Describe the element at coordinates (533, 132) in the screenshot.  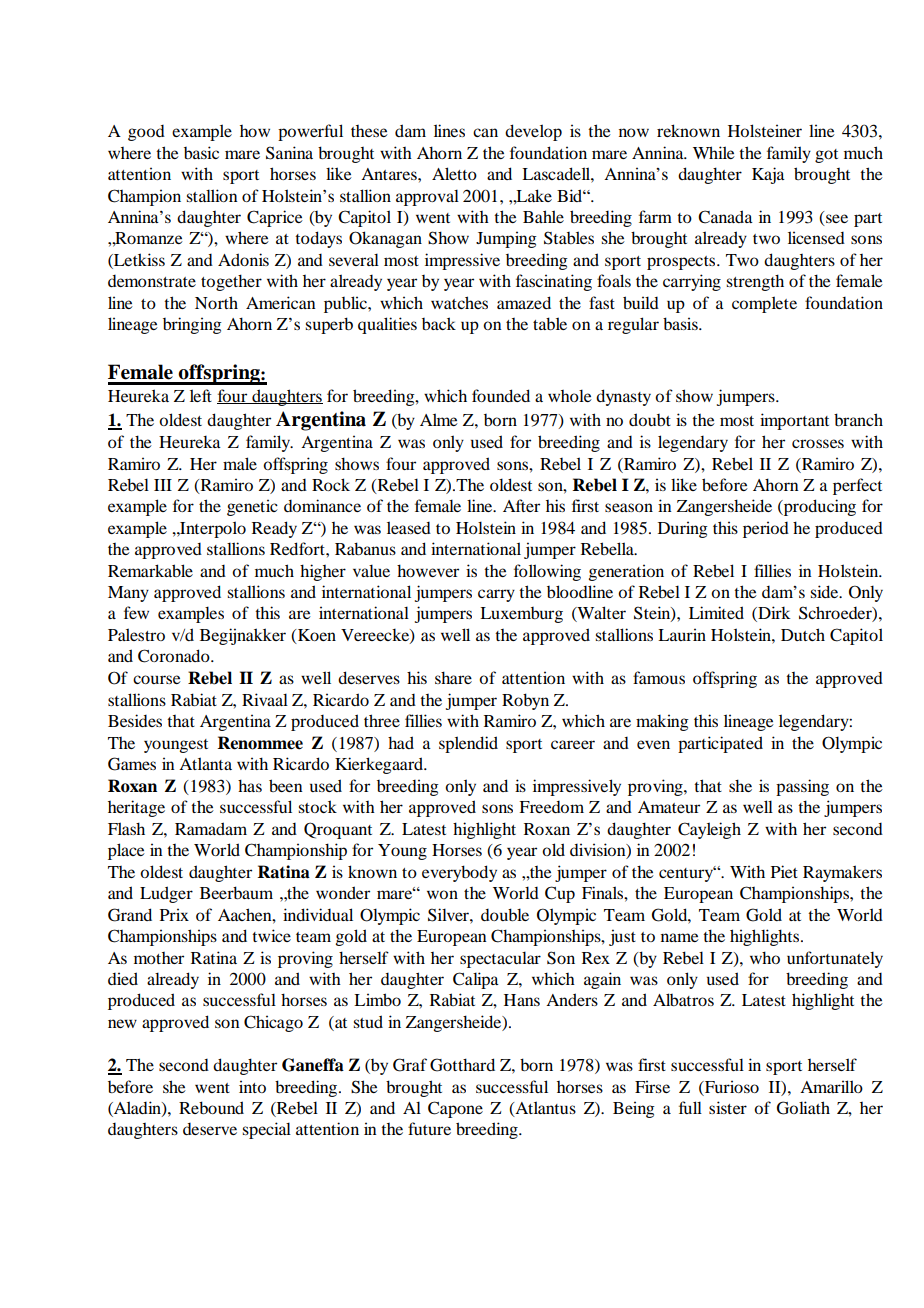
I see `develop` at that location.
